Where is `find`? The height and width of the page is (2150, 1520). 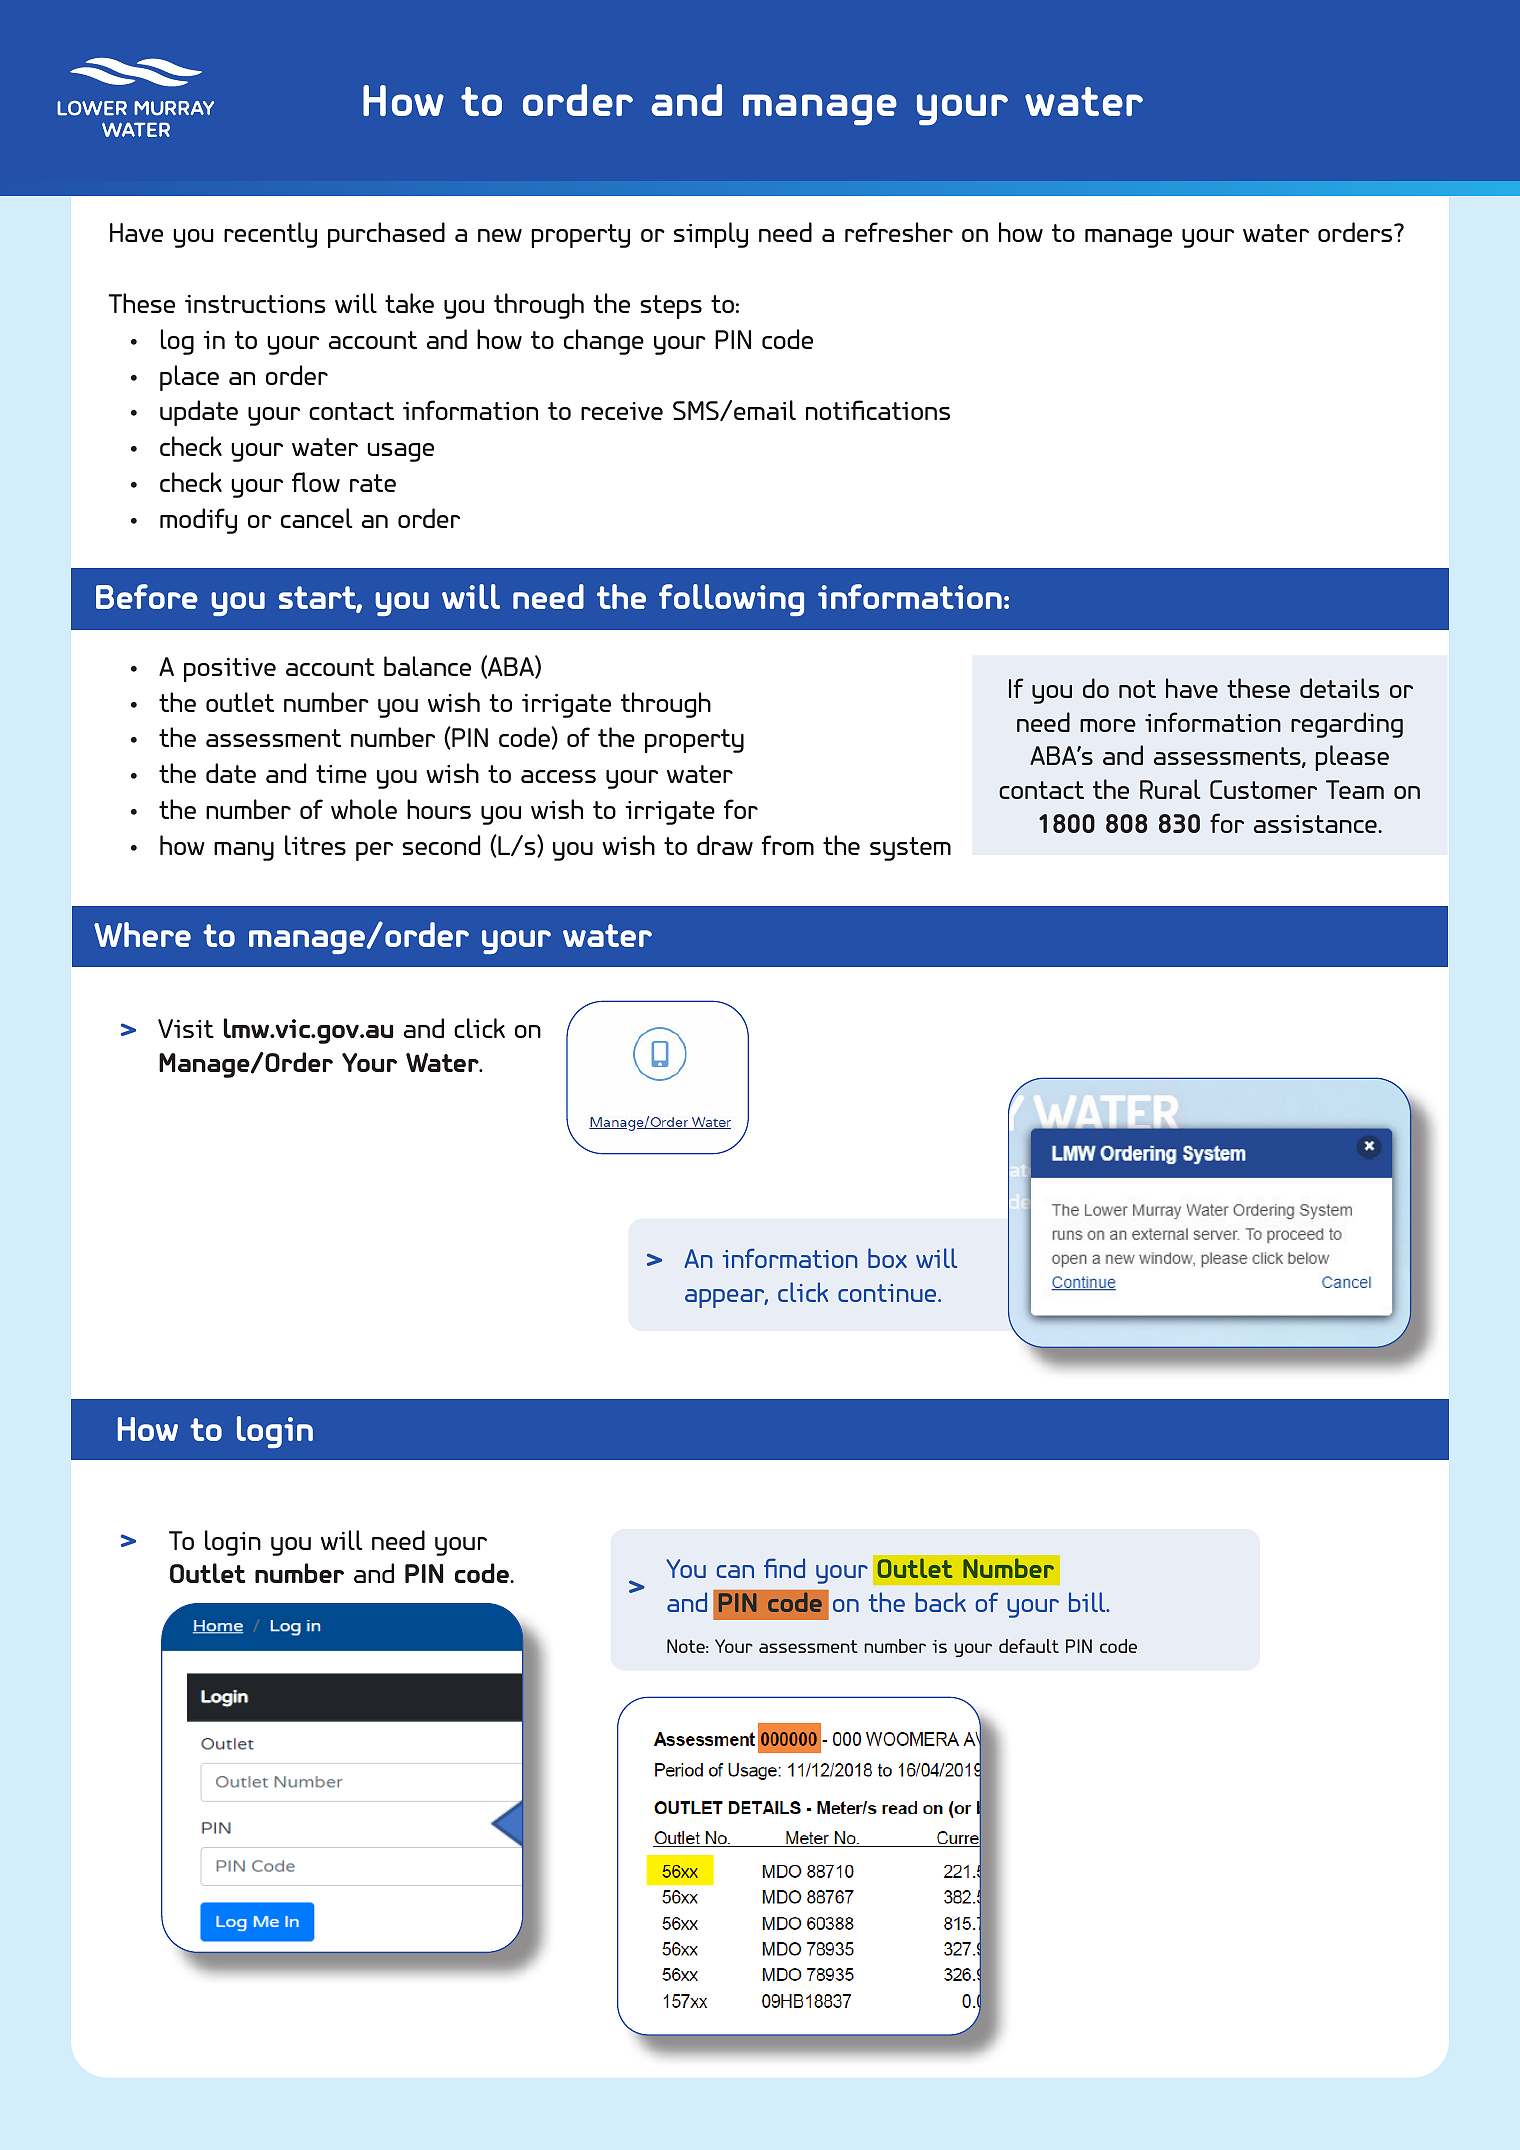
find is located at coordinates (784, 1568).
